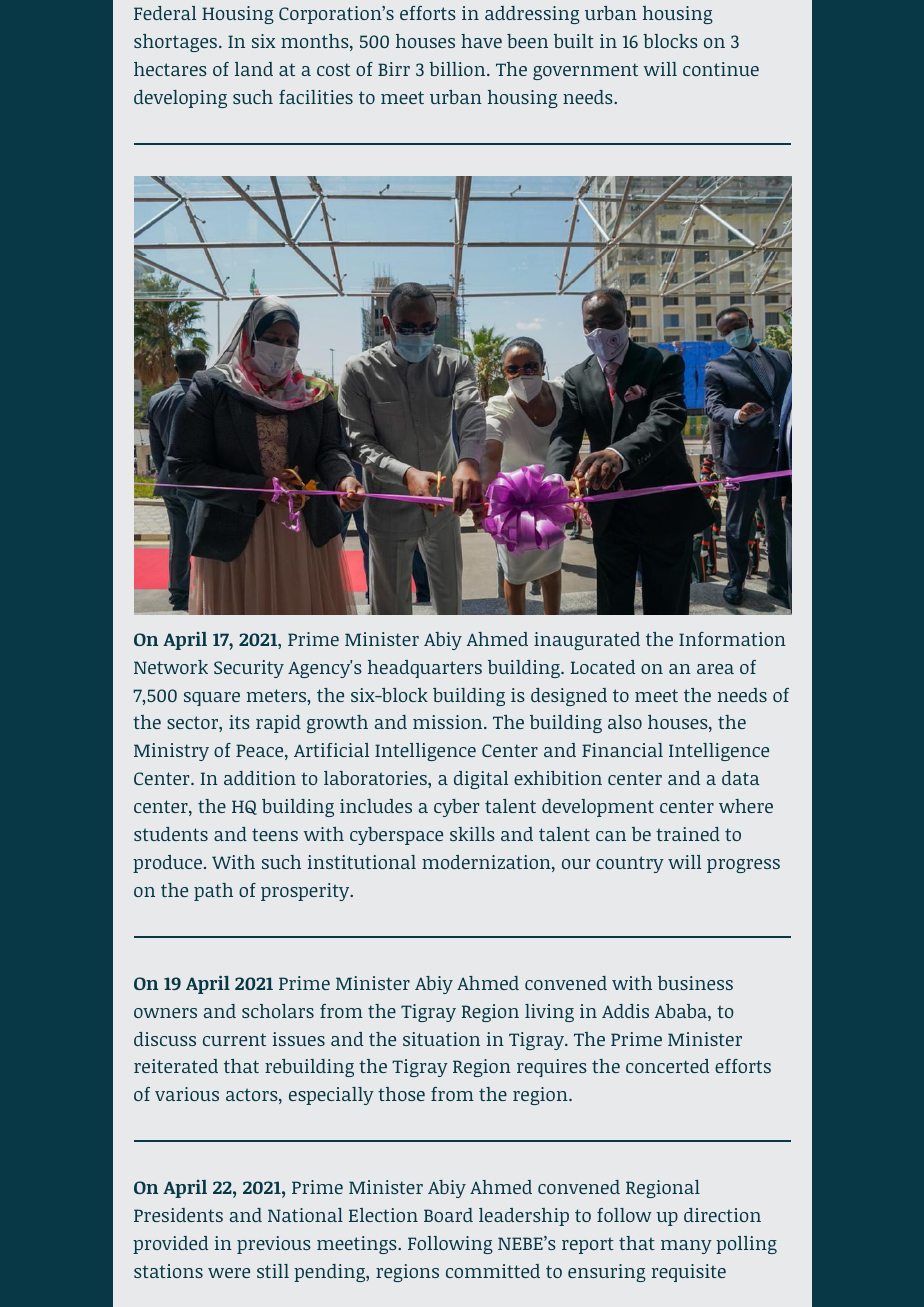  Describe the element at coordinates (249, 669) in the screenshot. I see `Security` at that location.
